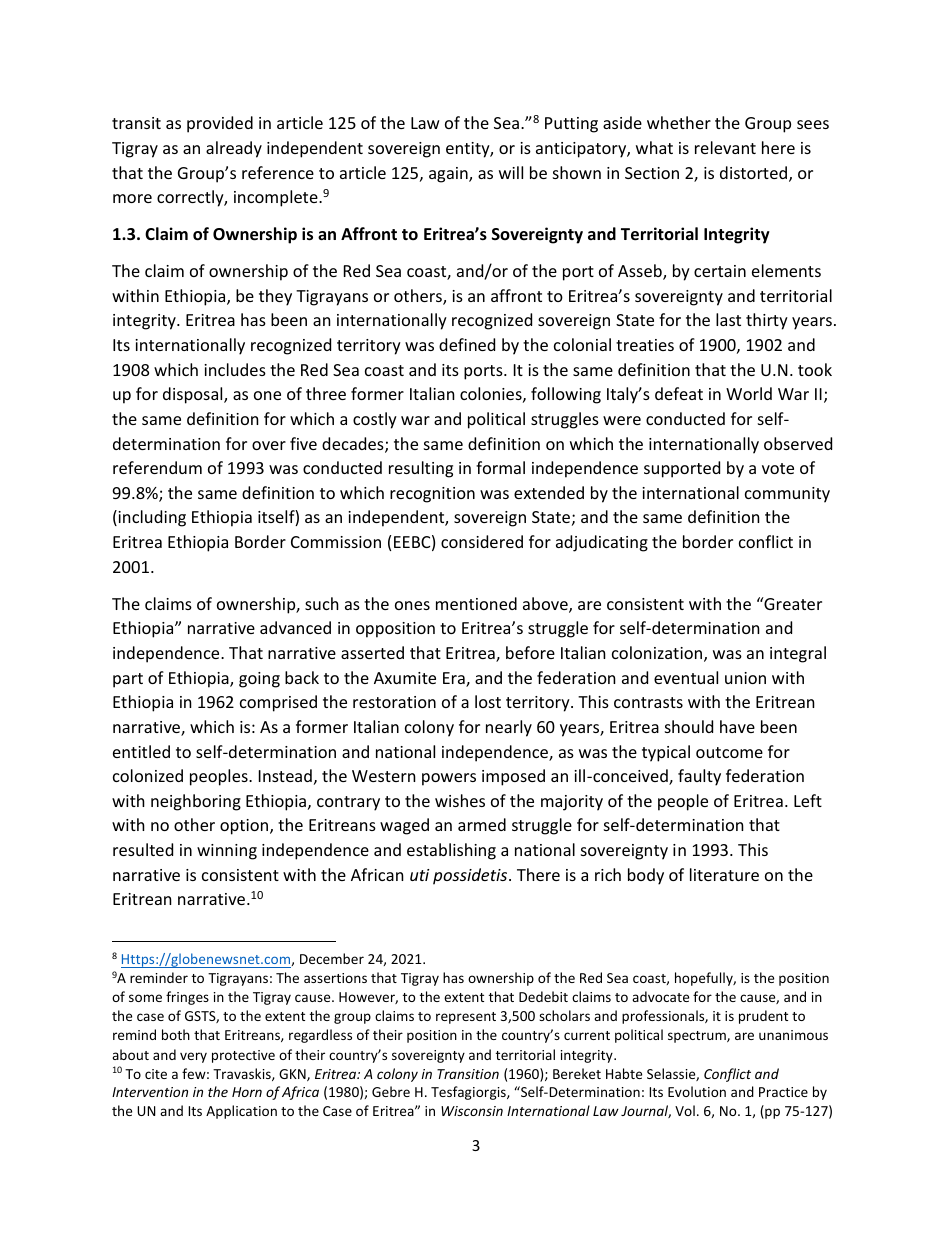 This screenshot has width=952, height=1233. Describe the element at coordinates (234, 149) in the screenshot. I see `already` at that location.
